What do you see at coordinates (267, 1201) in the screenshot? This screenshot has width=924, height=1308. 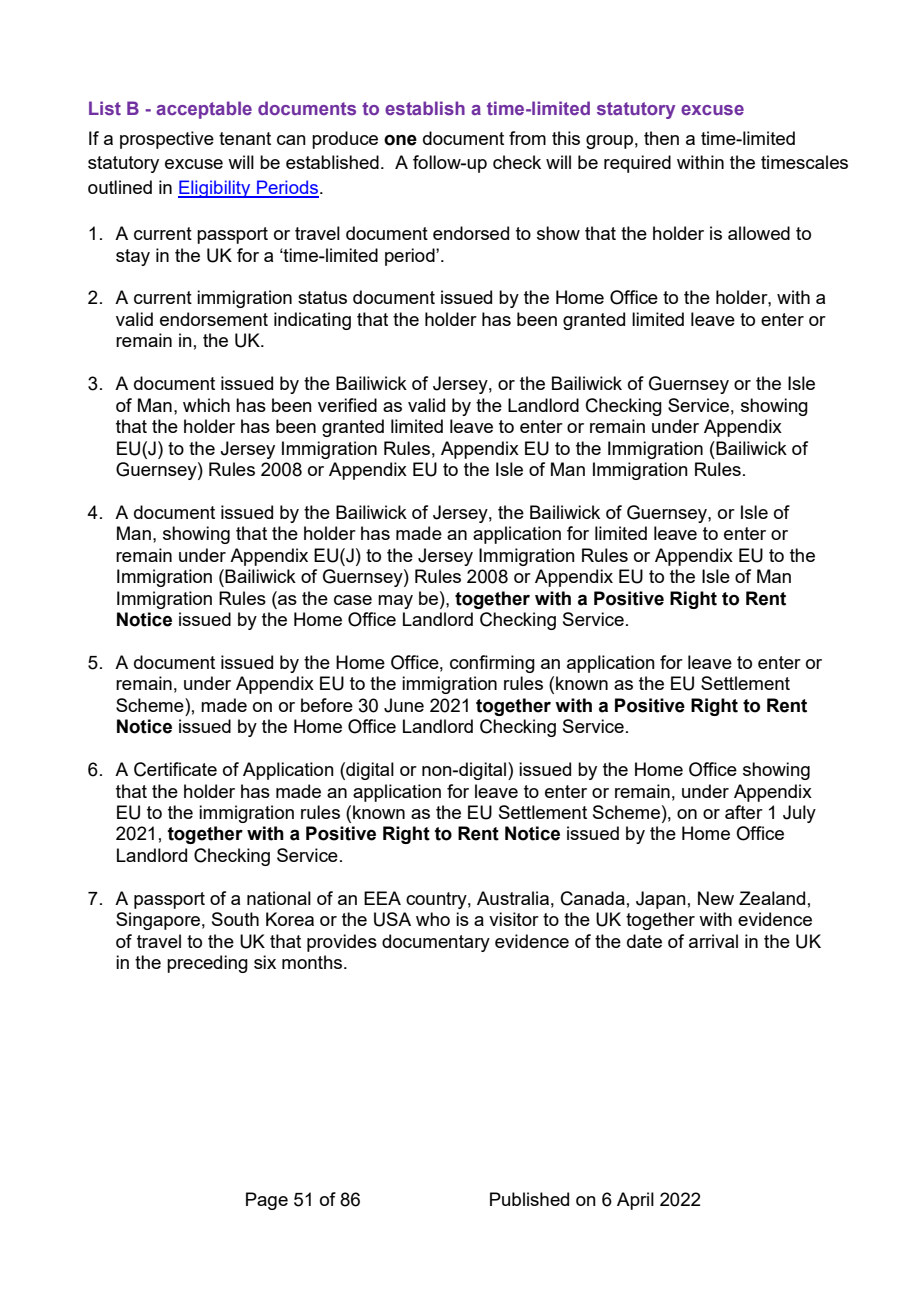 I see `Page` at bounding box center [267, 1201].
